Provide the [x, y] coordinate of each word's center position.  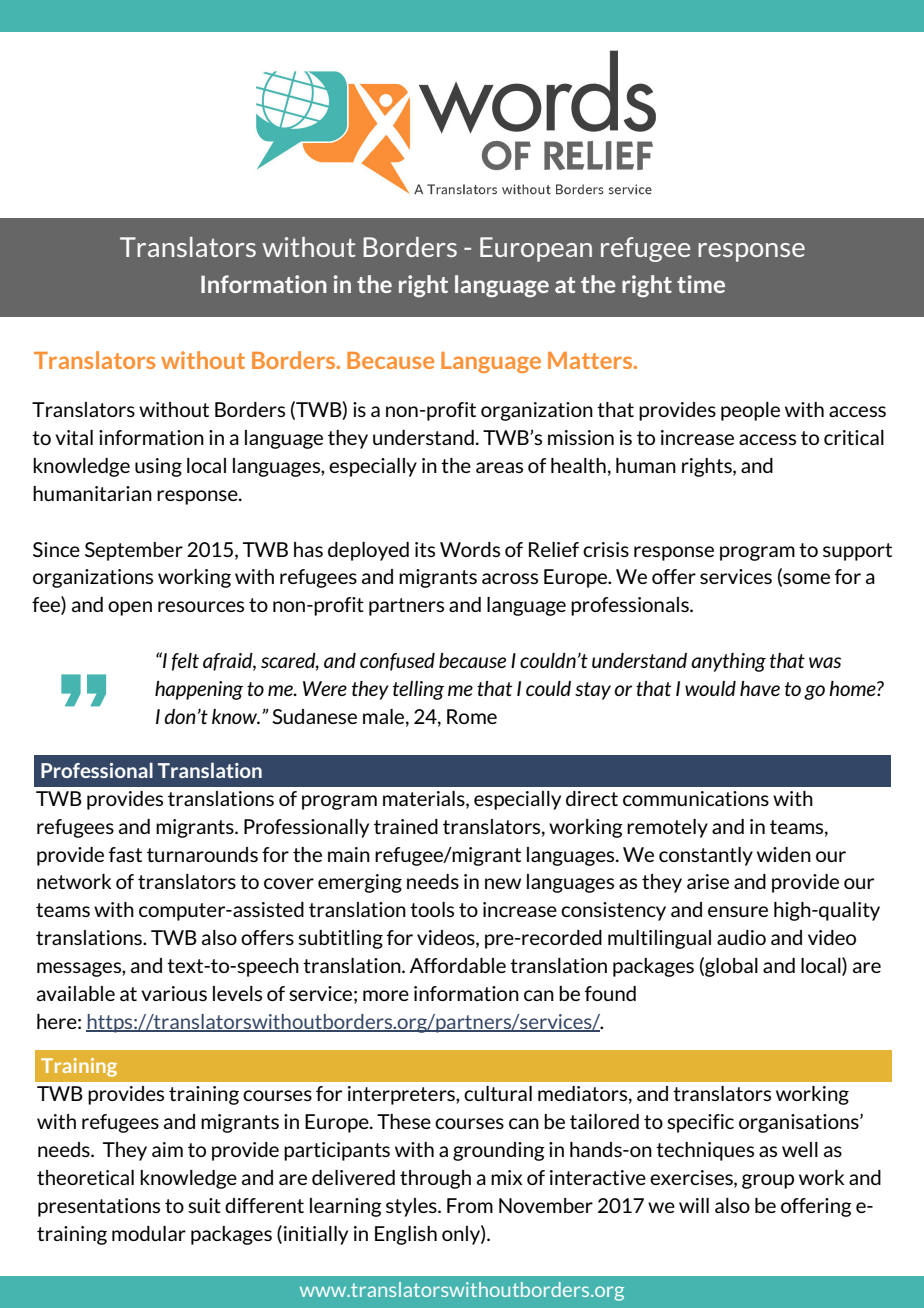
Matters [591, 360]
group [768, 1181]
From [470, 1205]
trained [406, 826]
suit [204, 1205]
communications [696, 798]
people [750, 411]
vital [74, 437]
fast [125, 854]
